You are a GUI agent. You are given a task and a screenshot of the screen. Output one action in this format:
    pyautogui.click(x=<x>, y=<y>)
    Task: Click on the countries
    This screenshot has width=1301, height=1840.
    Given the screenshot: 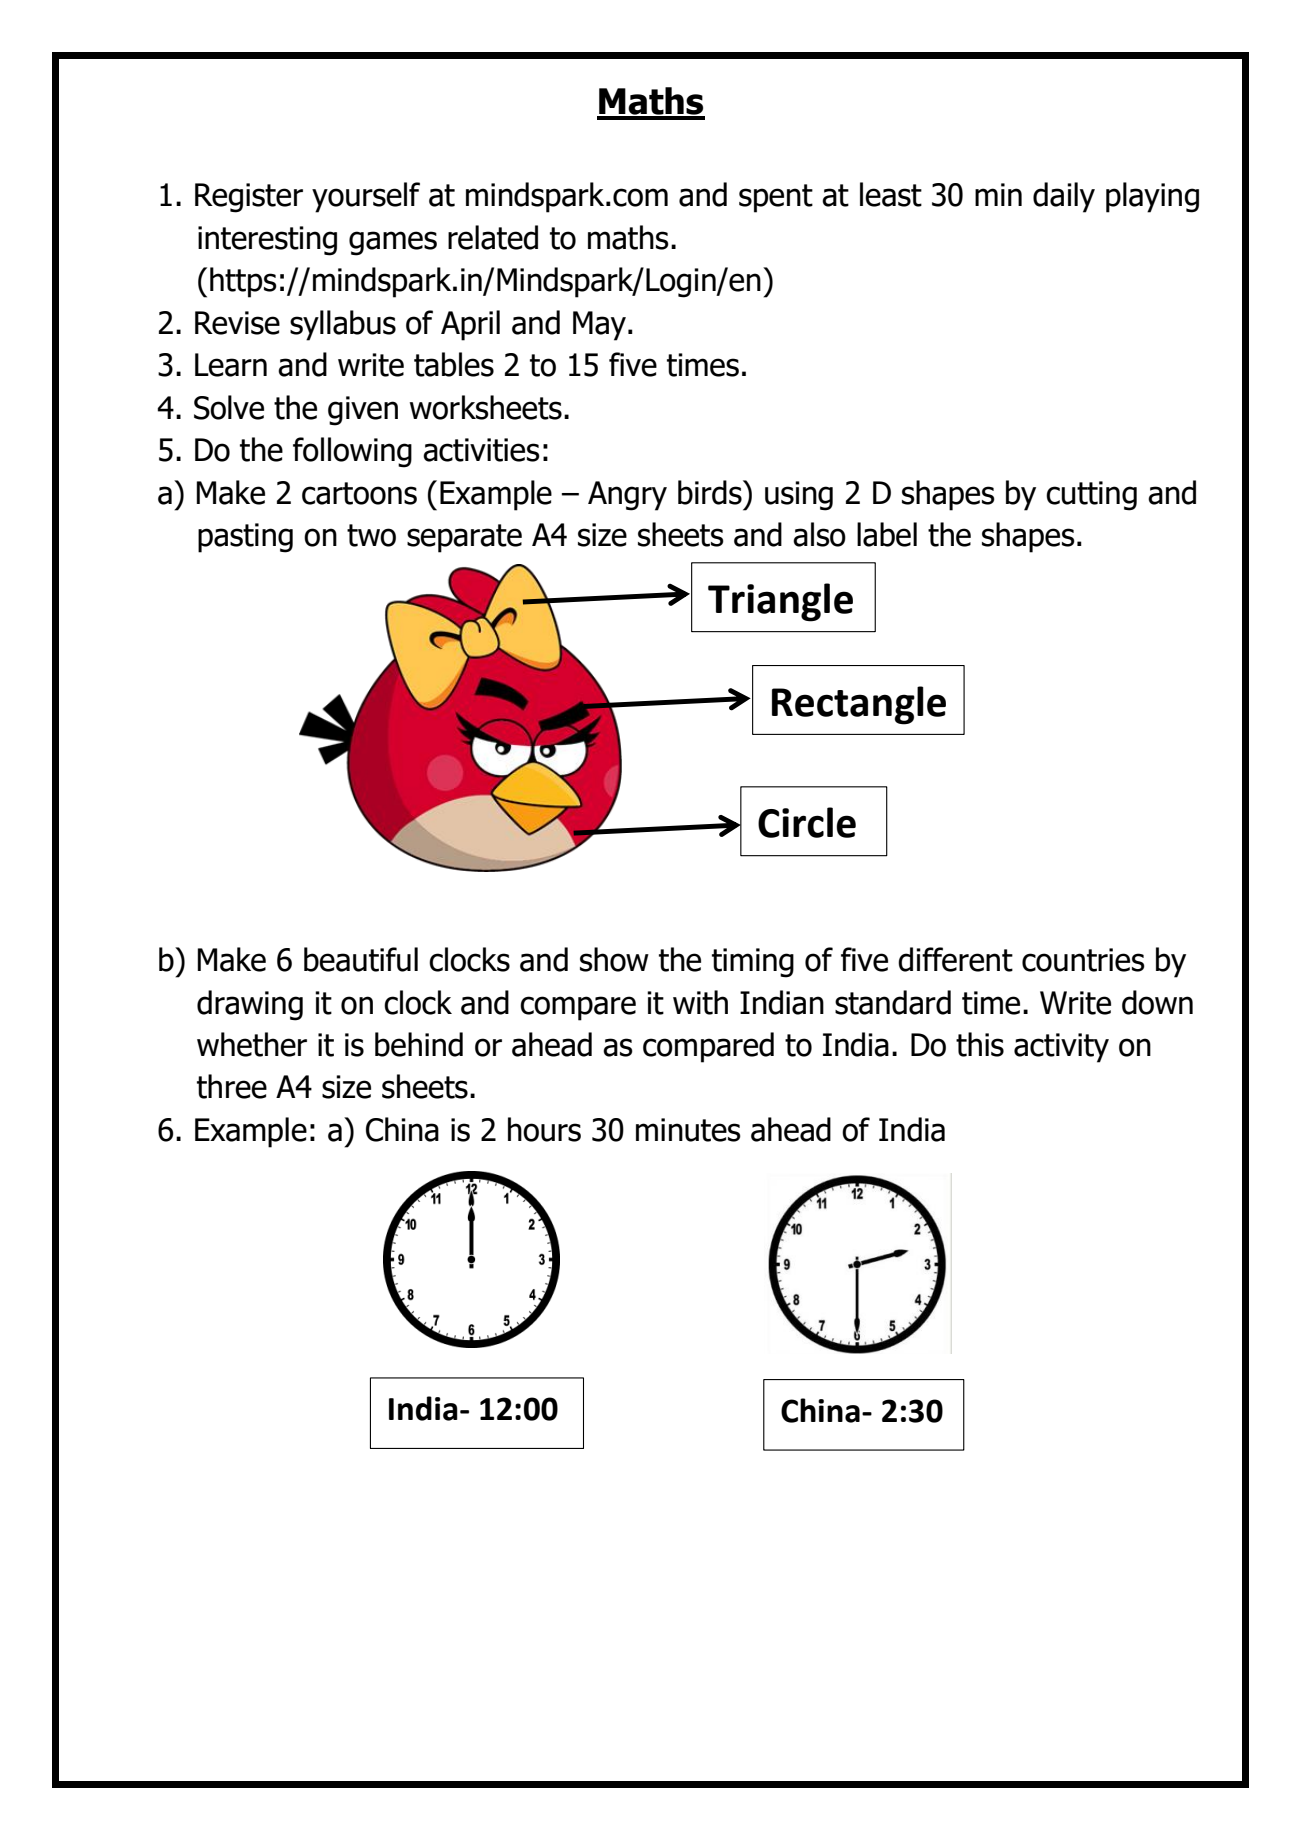 What is the action you would take?
    pyautogui.click(x=1083, y=960)
